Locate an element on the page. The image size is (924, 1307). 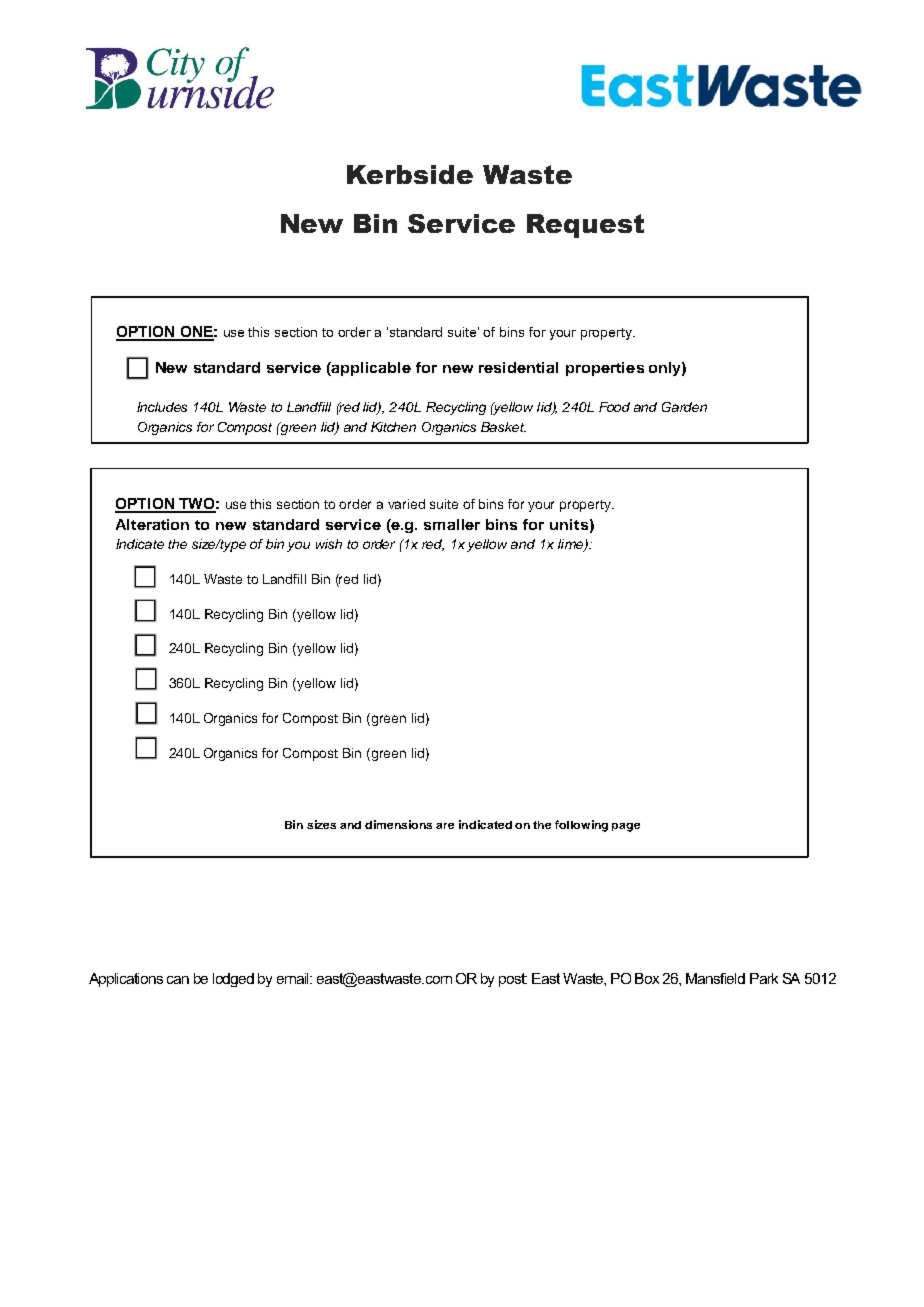
smaller is located at coordinates (452, 524).
